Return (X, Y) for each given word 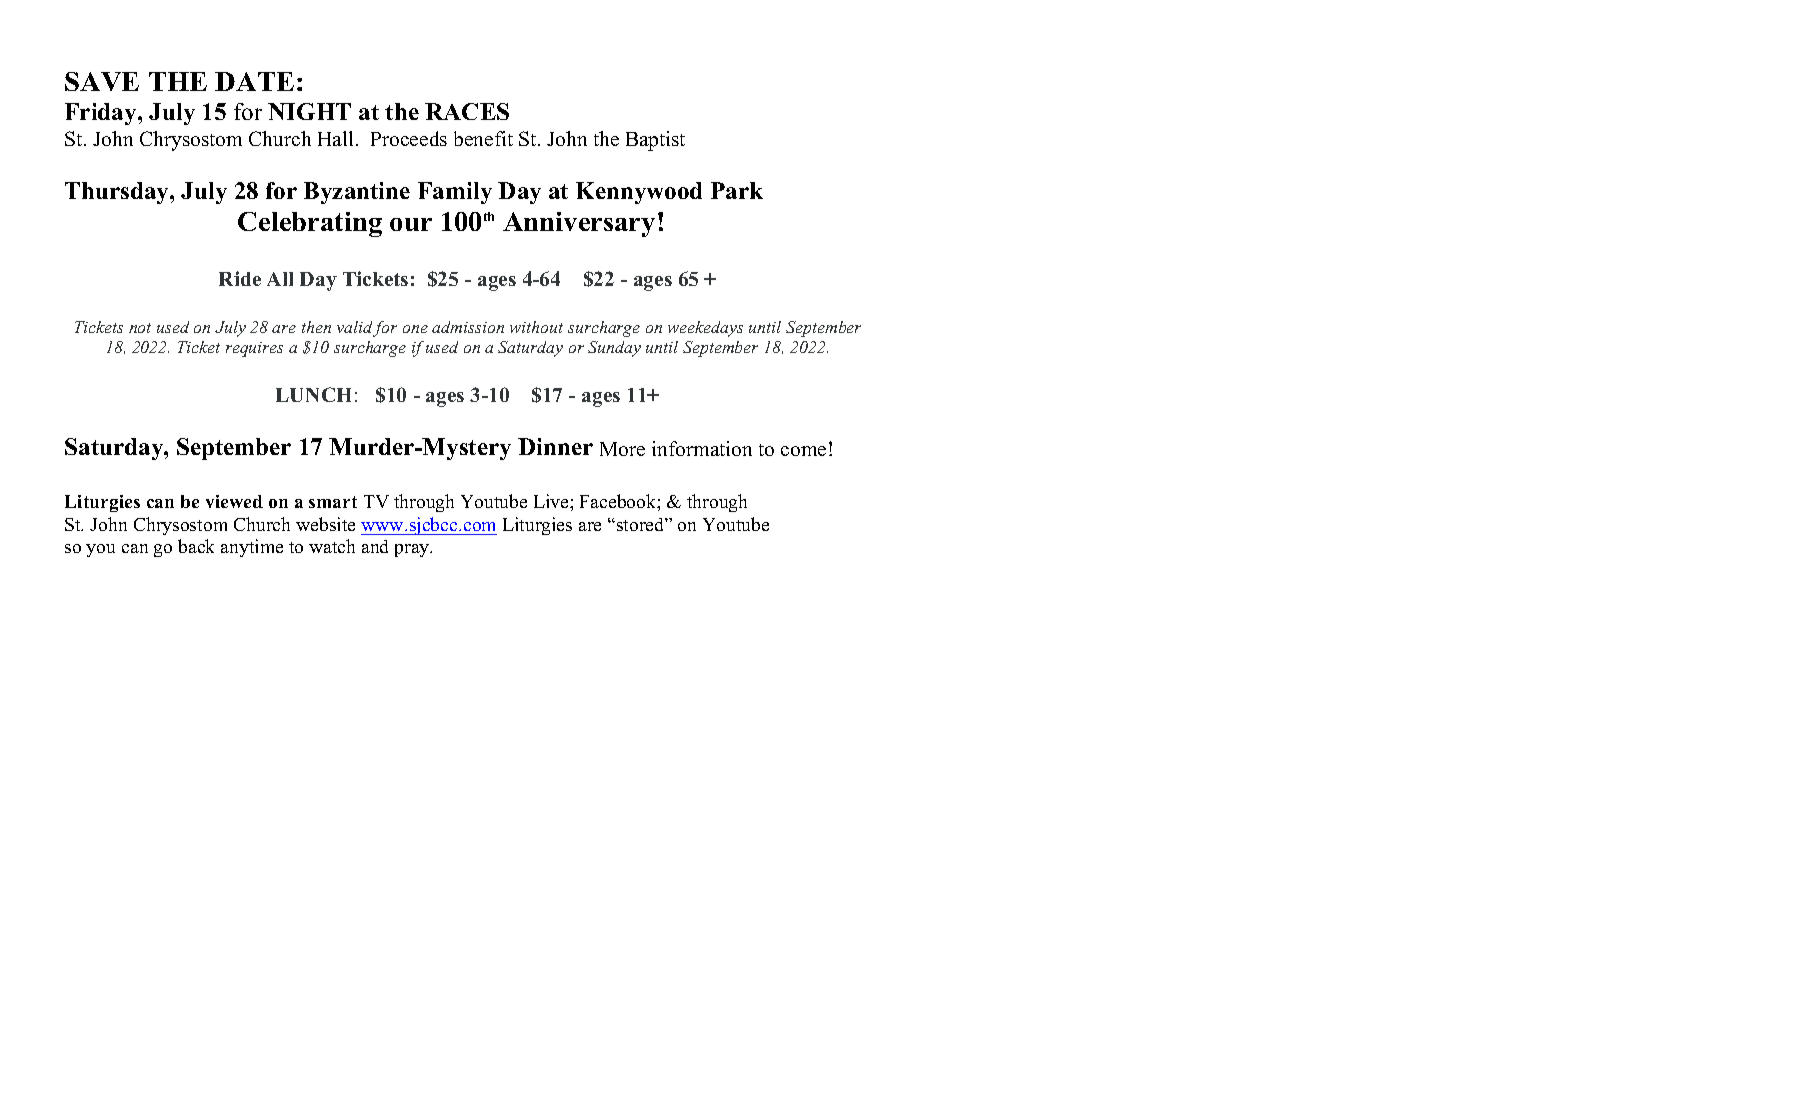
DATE (254, 81)
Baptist (655, 141)
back (196, 546)
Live (552, 501)
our (411, 224)
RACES (467, 111)
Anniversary (579, 224)
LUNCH (313, 394)
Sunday (614, 349)
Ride (240, 278)
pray (413, 550)
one (415, 329)
